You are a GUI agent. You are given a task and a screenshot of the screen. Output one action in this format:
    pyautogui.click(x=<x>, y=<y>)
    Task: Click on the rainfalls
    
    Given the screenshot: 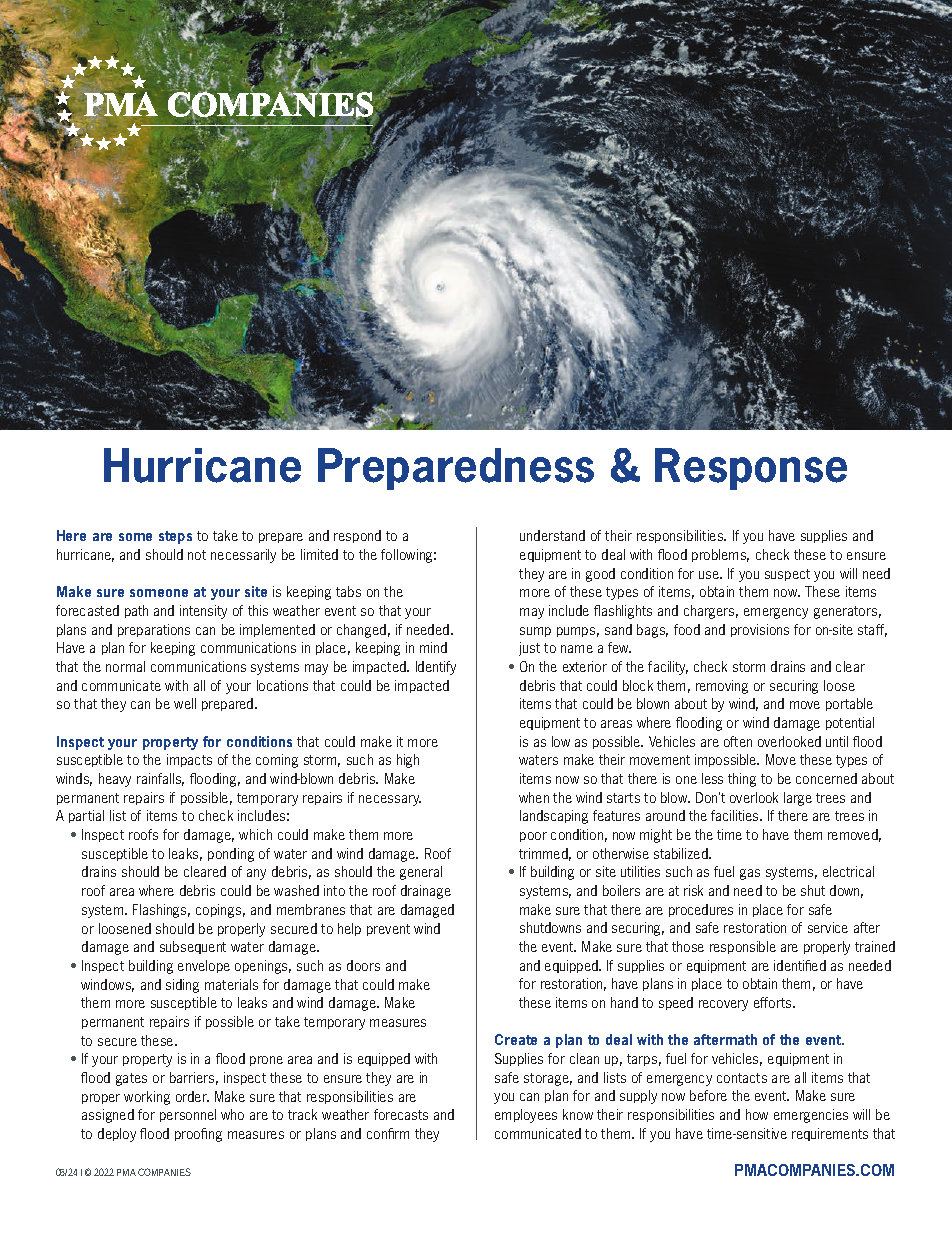 What is the action you would take?
    pyautogui.click(x=160, y=779)
